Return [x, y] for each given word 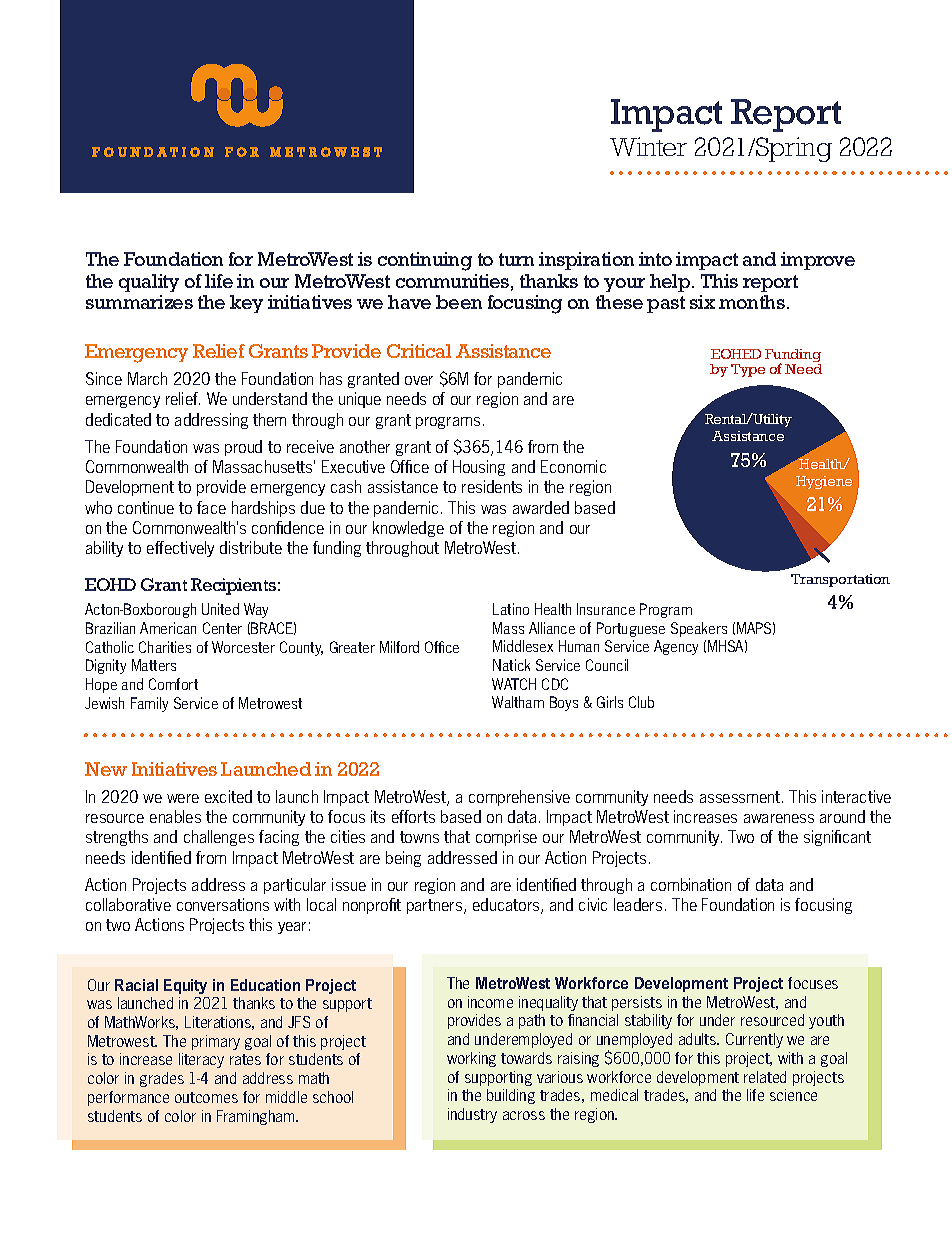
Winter [648, 146]
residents [492, 486]
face [211, 507]
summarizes [139, 302]
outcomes [206, 1097]
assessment [741, 797]
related [765, 1077]
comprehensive [519, 798]
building [511, 1096]
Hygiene [824, 482]
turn [516, 259]
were [183, 798]
